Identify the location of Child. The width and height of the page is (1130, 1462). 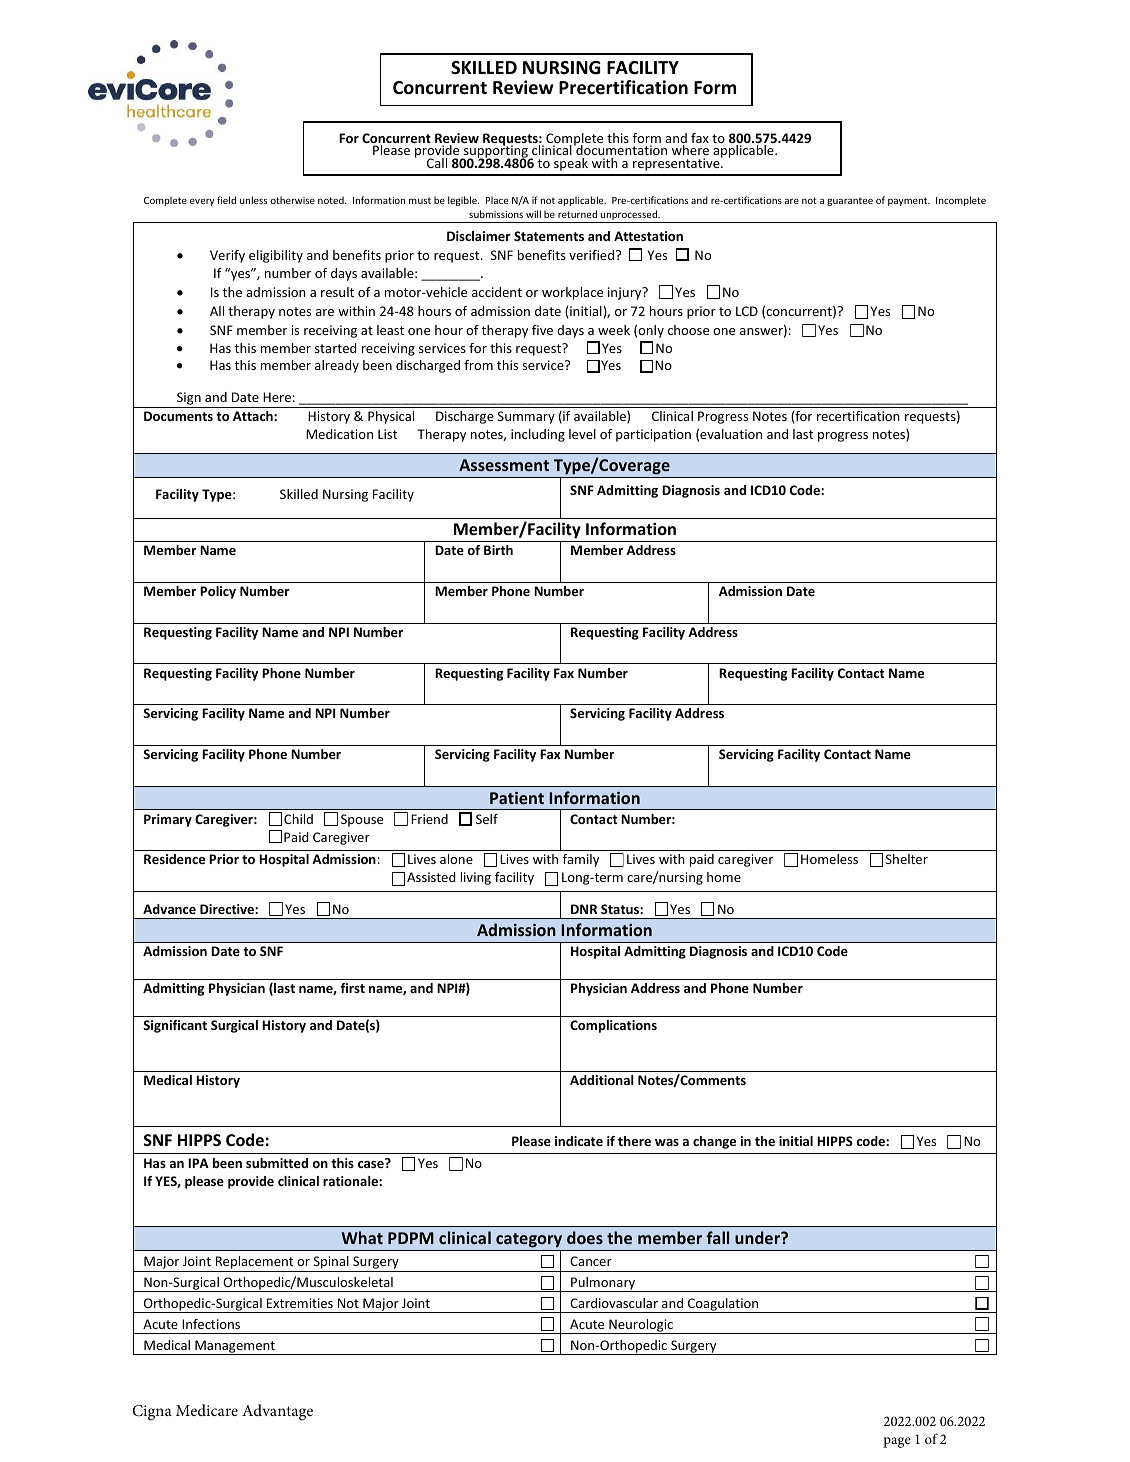
(298, 819).
